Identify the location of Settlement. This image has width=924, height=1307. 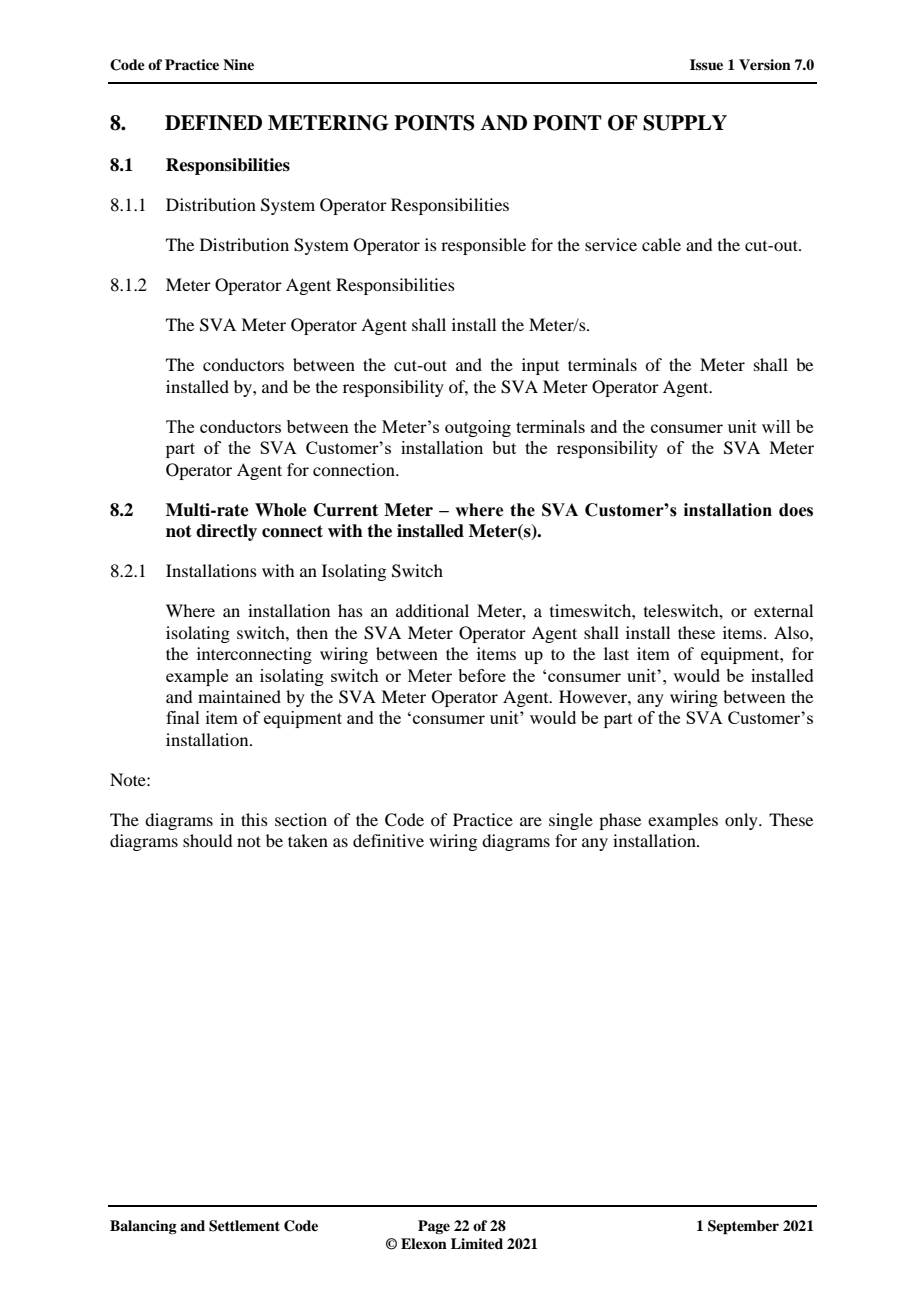
(244, 1226).
